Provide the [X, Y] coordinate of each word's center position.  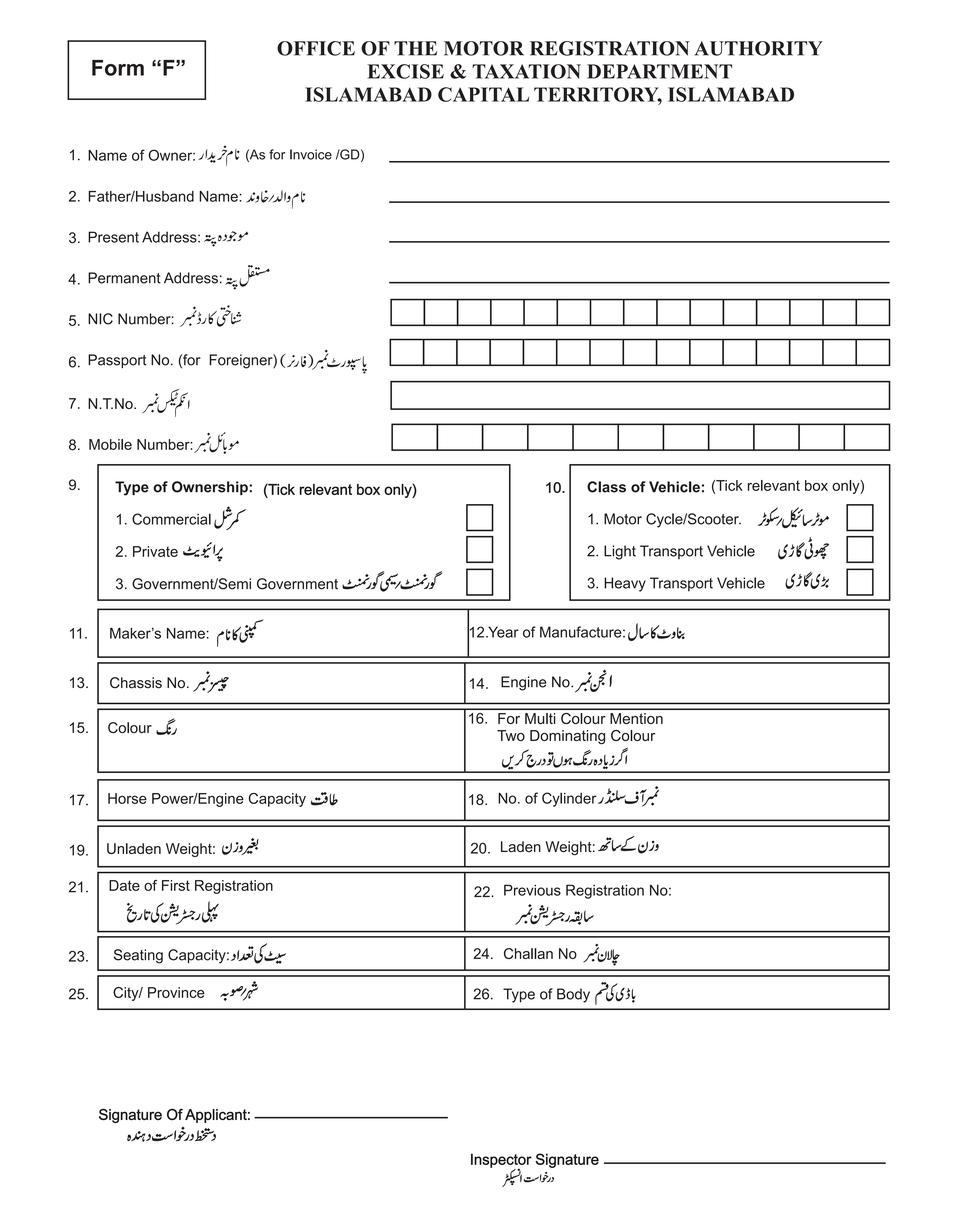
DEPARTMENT [659, 71]
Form [118, 68]
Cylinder [570, 799]
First [176, 885]
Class [606, 487]
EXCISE [405, 71]
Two [511, 735]
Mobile [110, 444]
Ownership [210, 488]
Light [620, 552]
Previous [532, 890]
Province [176, 992]
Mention [636, 718]
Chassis [136, 683]
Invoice [311, 154]
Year [503, 632]
